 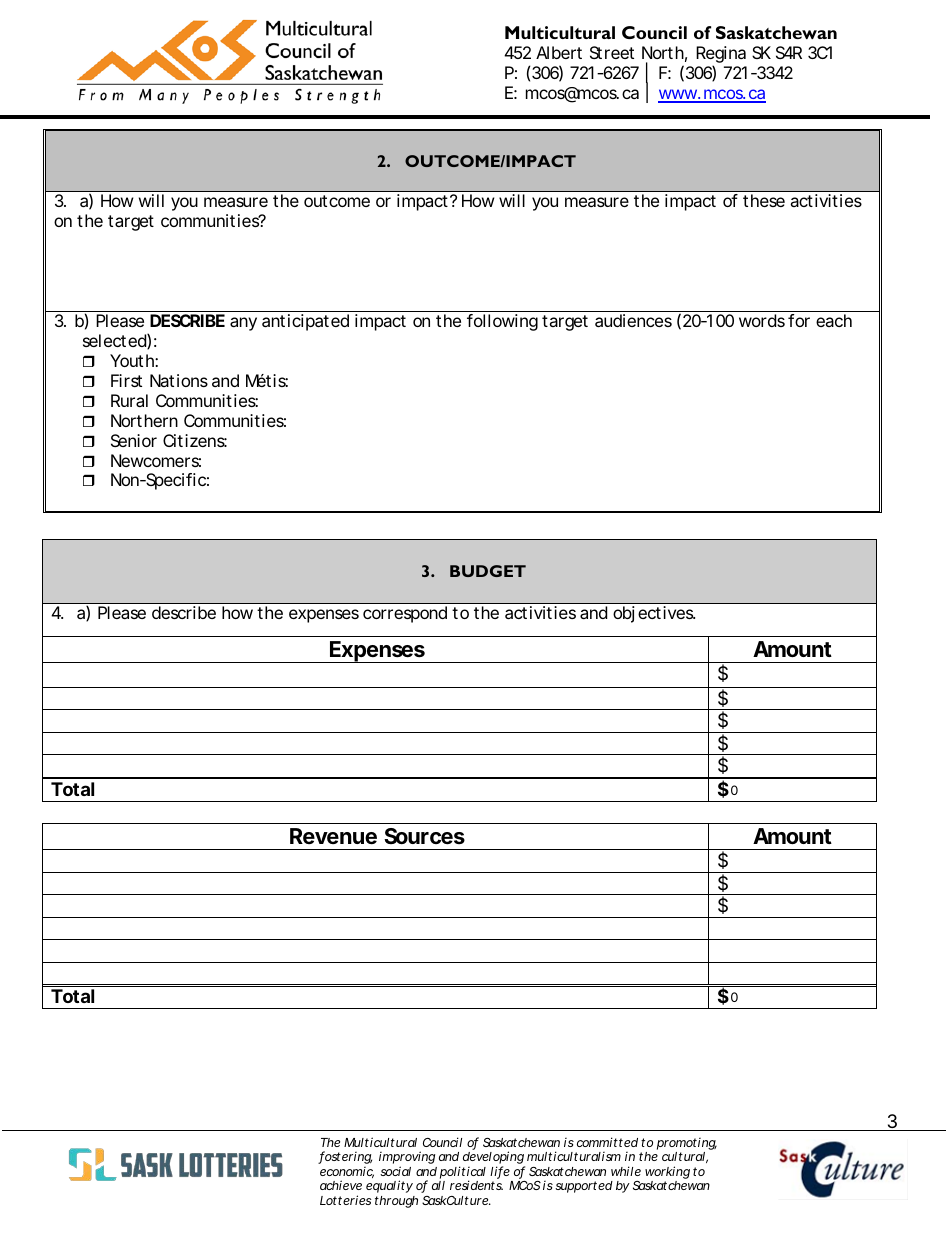 What do you see at coordinates (405, 614) in the screenshot?
I see `correspond` at bounding box center [405, 614].
